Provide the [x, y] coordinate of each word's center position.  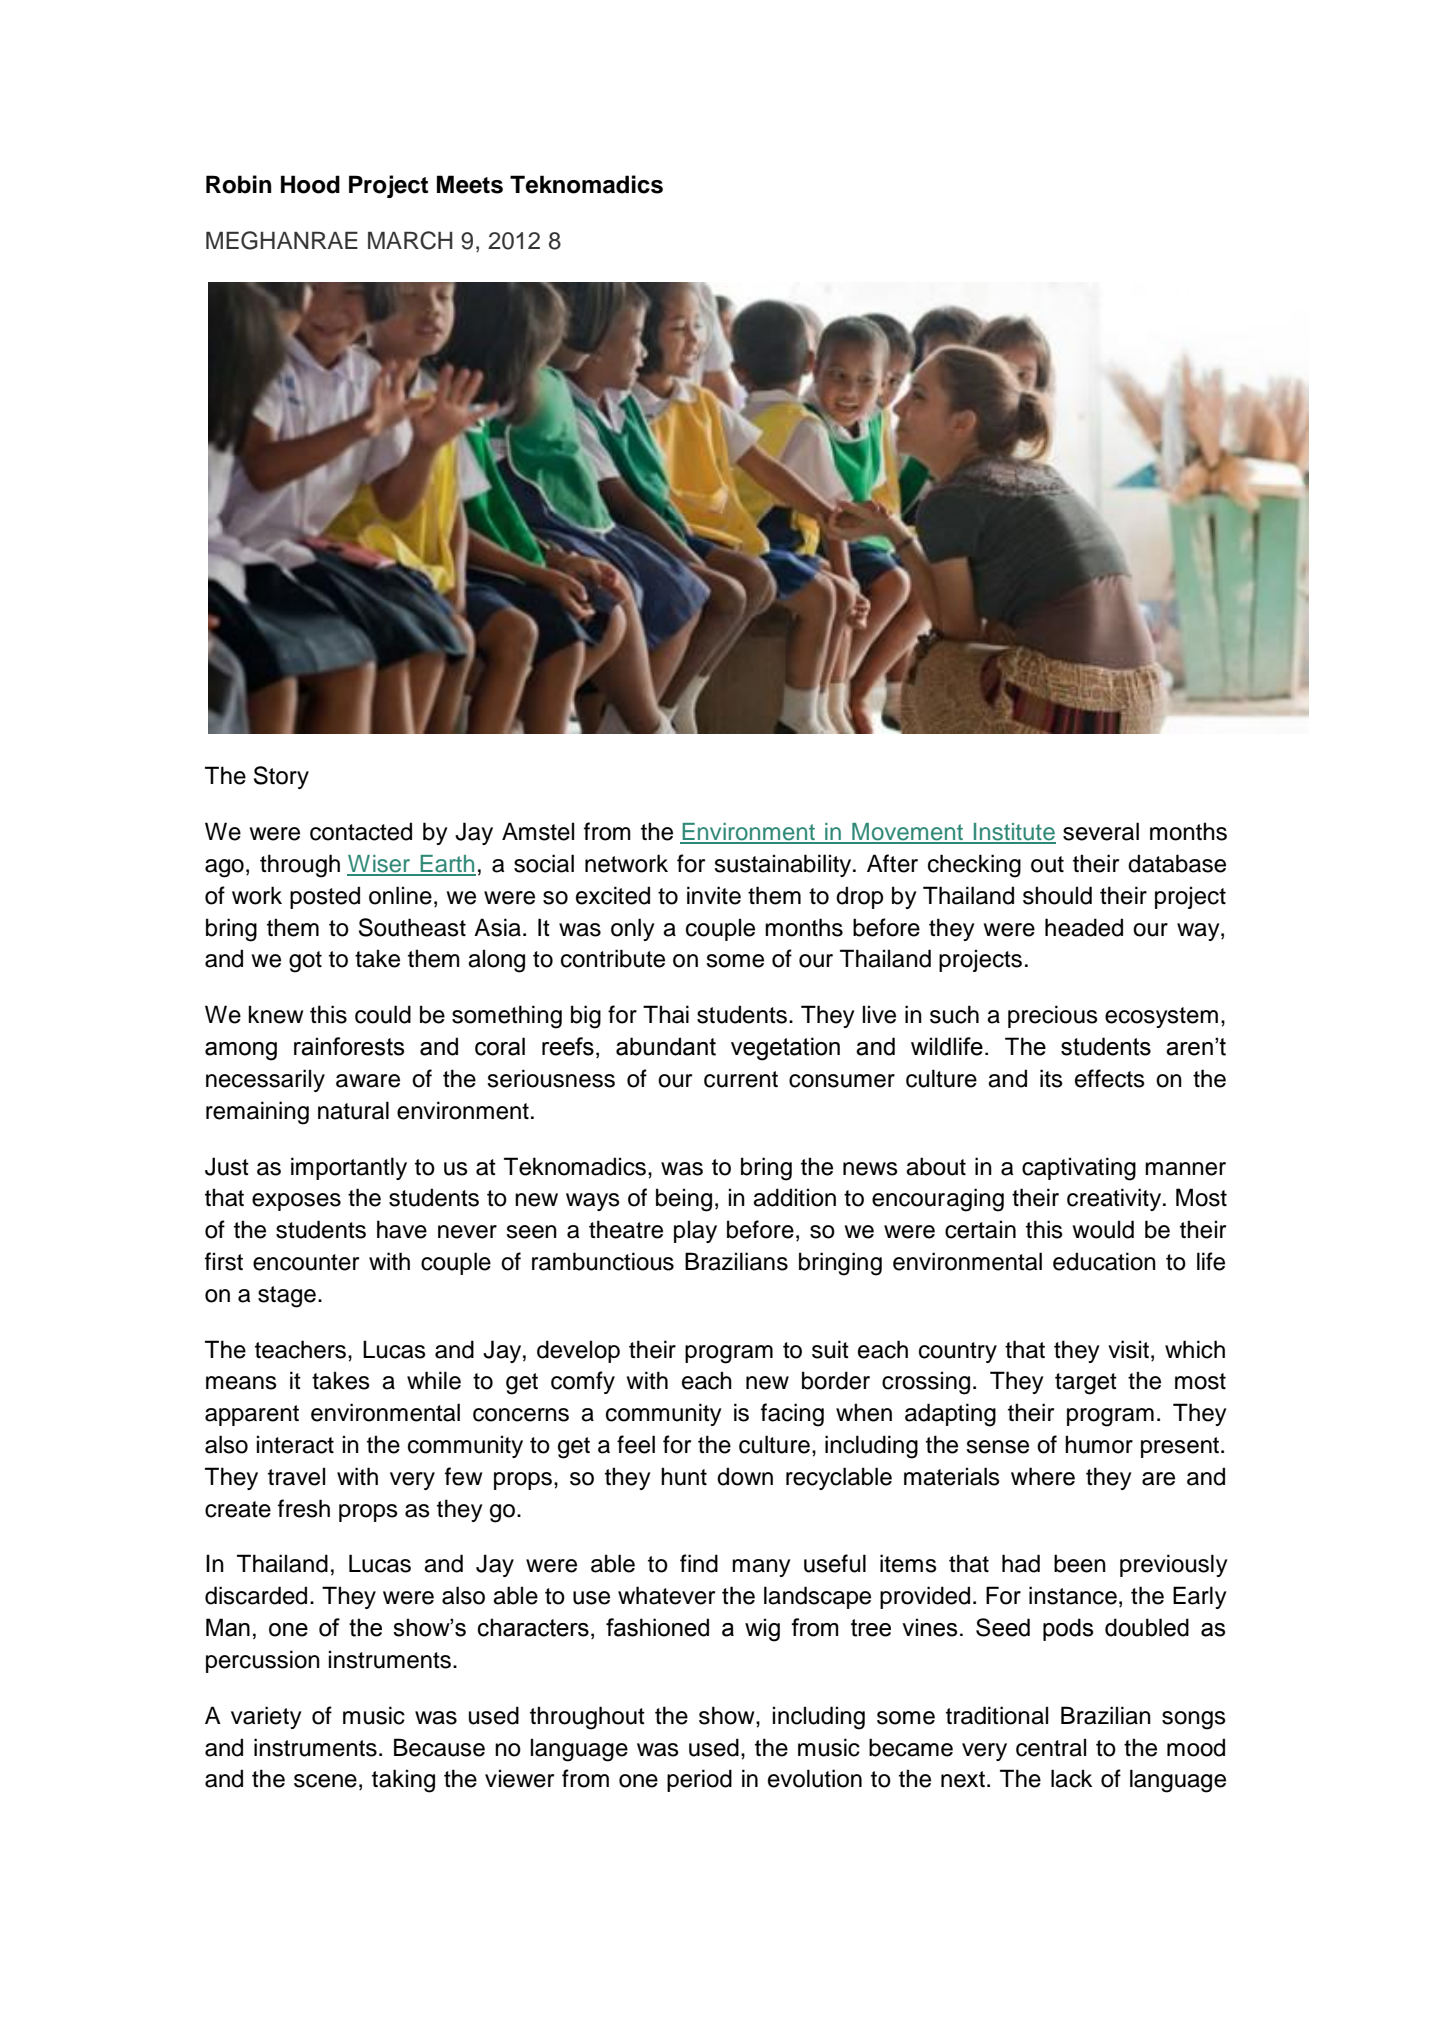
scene [325, 1781]
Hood [310, 184]
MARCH [410, 240]
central [1051, 1747]
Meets [470, 184]
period [699, 1780]
